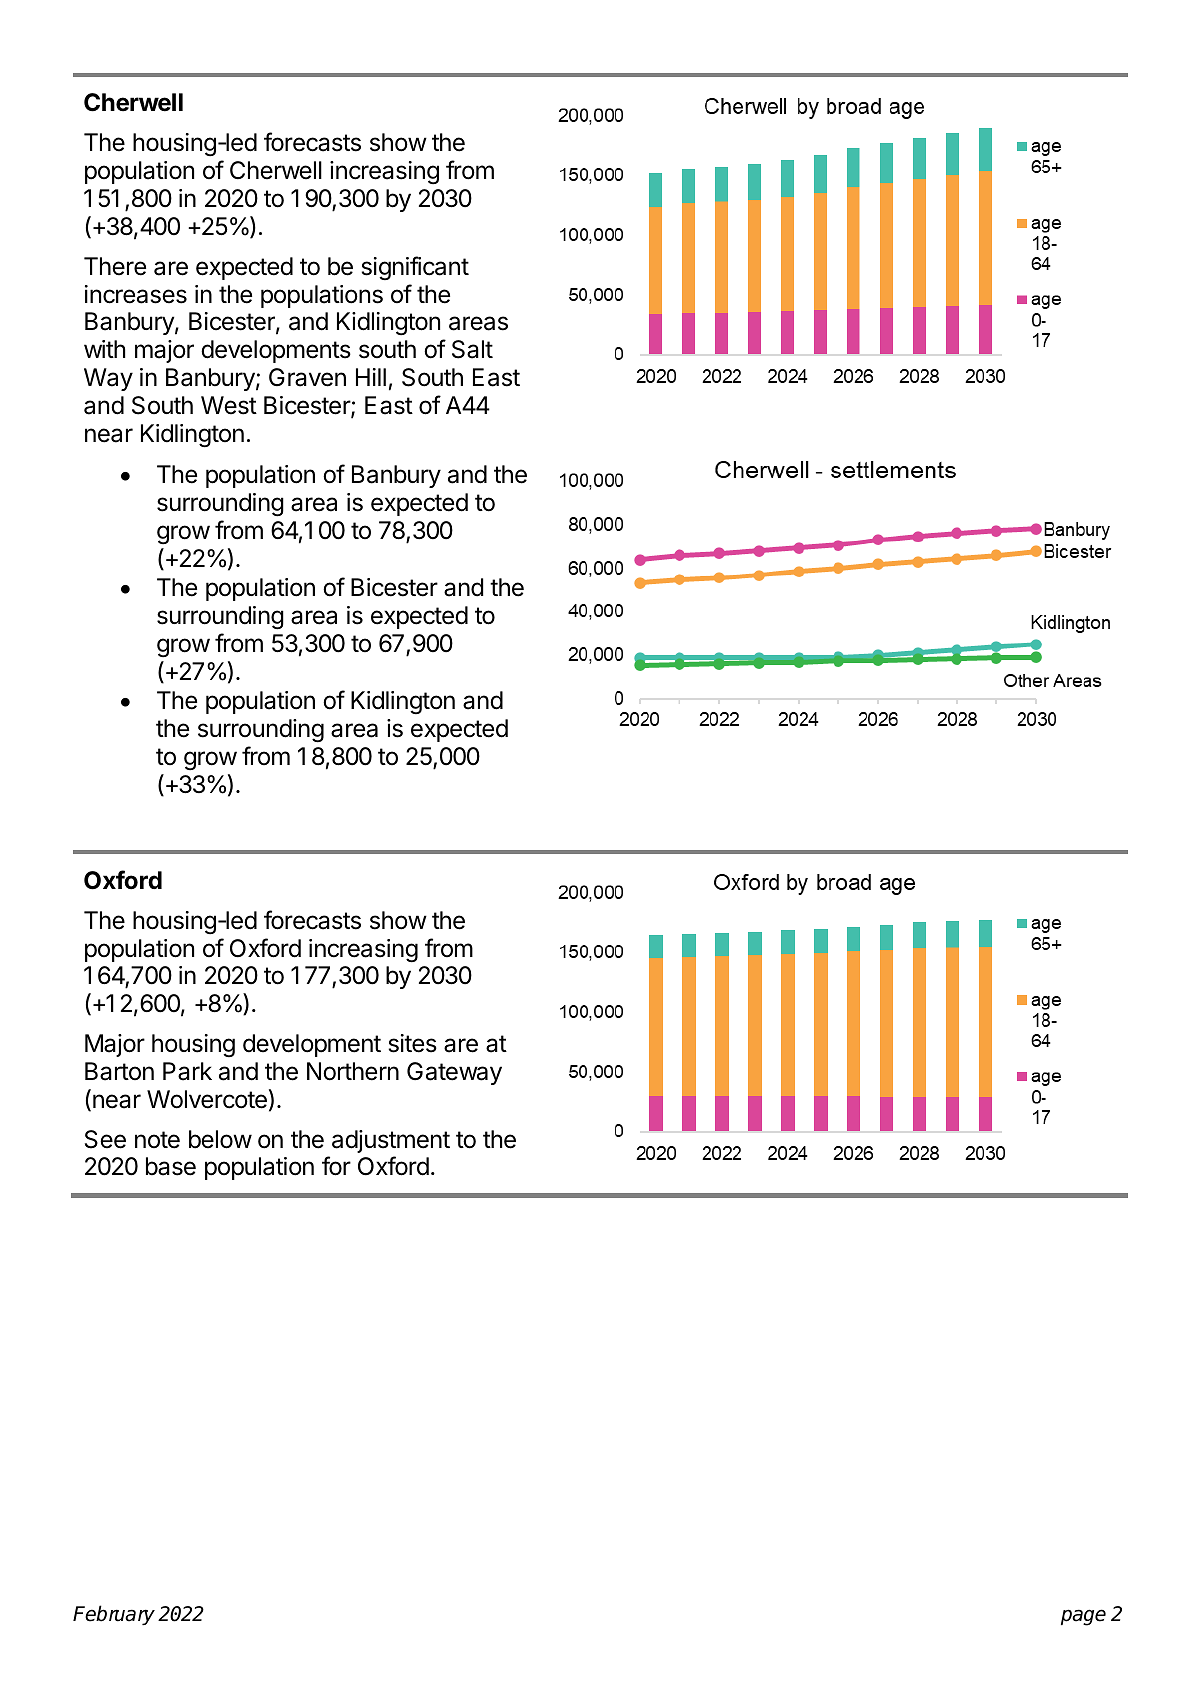  What do you see at coordinates (1083, 1617) in the screenshot?
I see `page` at bounding box center [1083, 1617].
